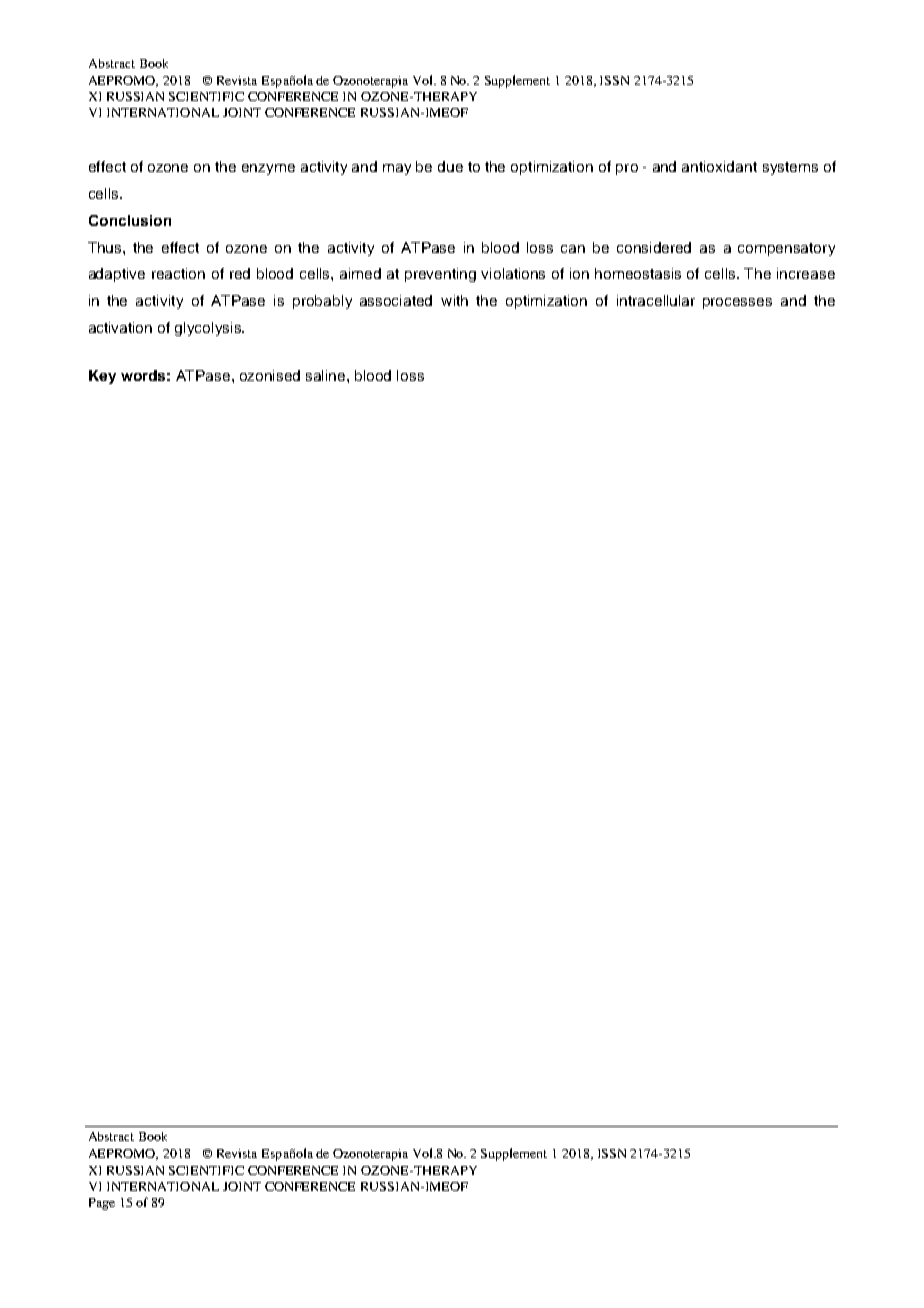 The width and height of the screenshot is (924, 1308). What do you see at coordinates (130, 220) in the screenshot?
I see `Conclusion` at bounding box center [130, 220].
